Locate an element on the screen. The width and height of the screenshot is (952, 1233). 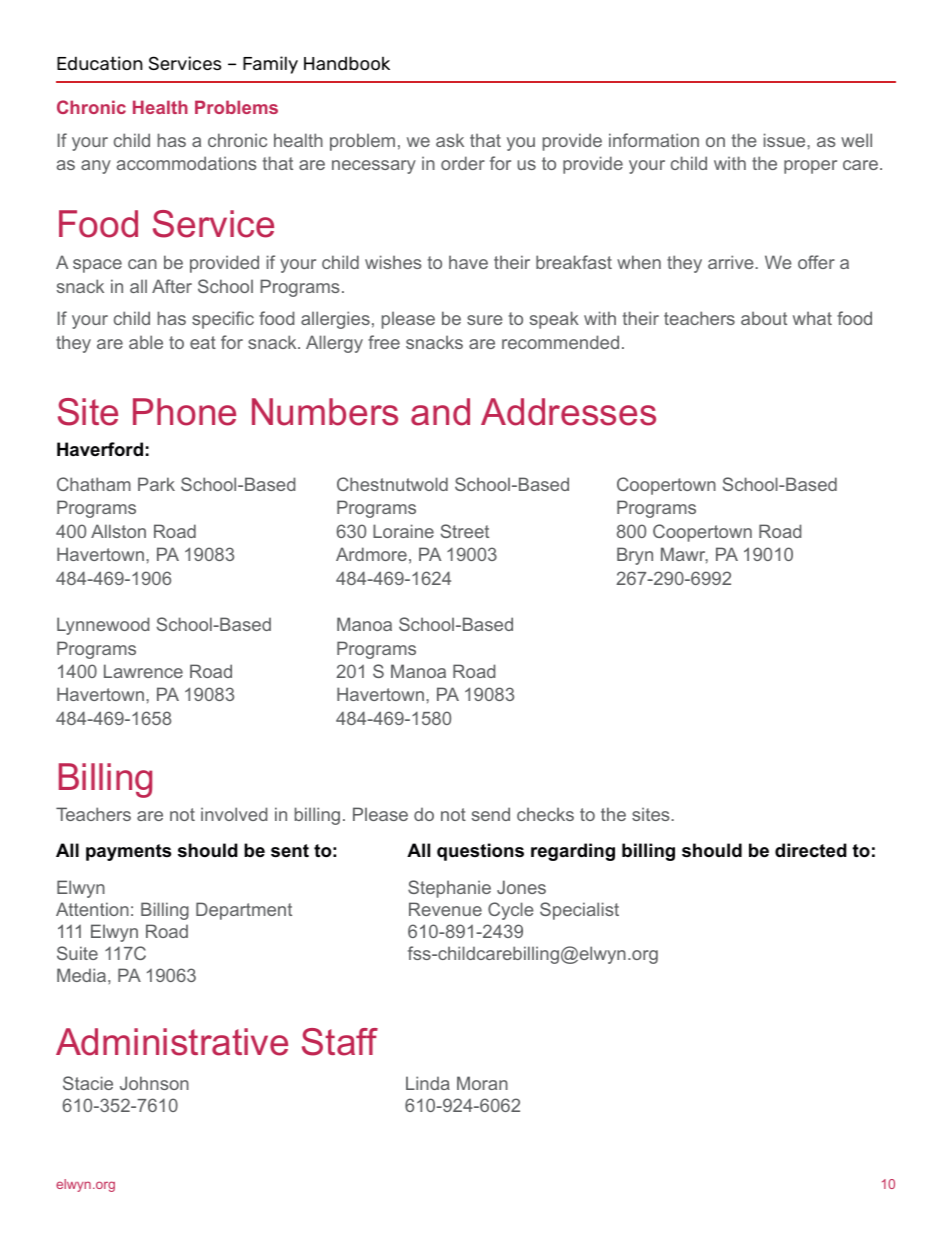
Moran is located at coordinates (482, 1083).
